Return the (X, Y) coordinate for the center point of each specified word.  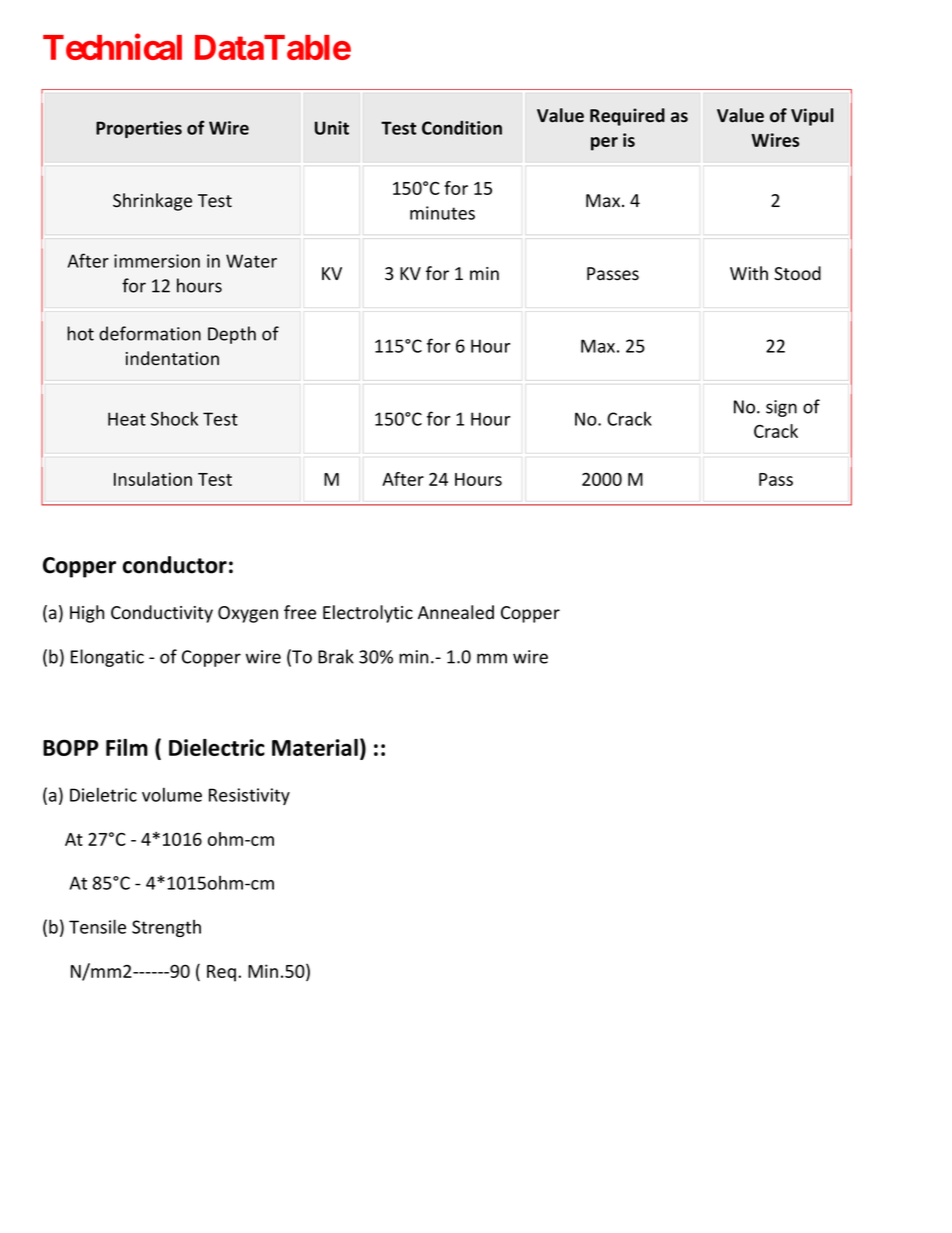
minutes (442, 213)
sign (781, 408)
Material (315, 747)
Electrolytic (368, 614)
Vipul (812, 117)
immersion (157, 261)
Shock (174, 418)
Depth (232, 335)
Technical (112, 47)
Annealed (456, 612)
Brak (336, 656)
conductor (175, 565)
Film (127, 747)
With (749, 273)
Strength (166, 928)
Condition (462, 128)
